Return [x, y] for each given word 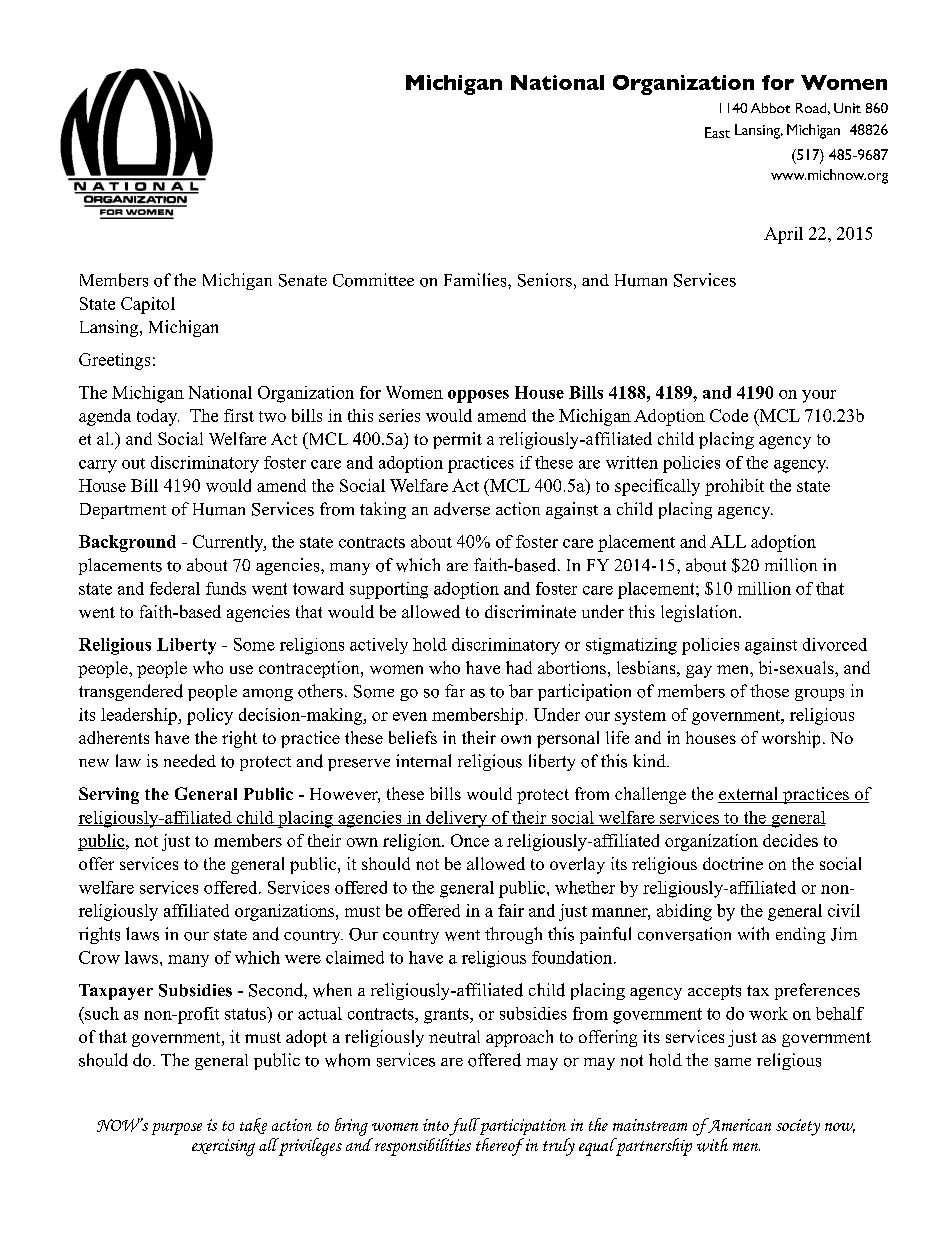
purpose [177, 1129]
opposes [478, 396]
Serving [109, 795]
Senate [303, 280]
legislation [700, 613]
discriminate [530, 611]
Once [470, 840]
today [158, 417]
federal [175, 588]
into [436, 1125]
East [717, 132]
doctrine [733, 863]
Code [729, 415]
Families [476, 280]
